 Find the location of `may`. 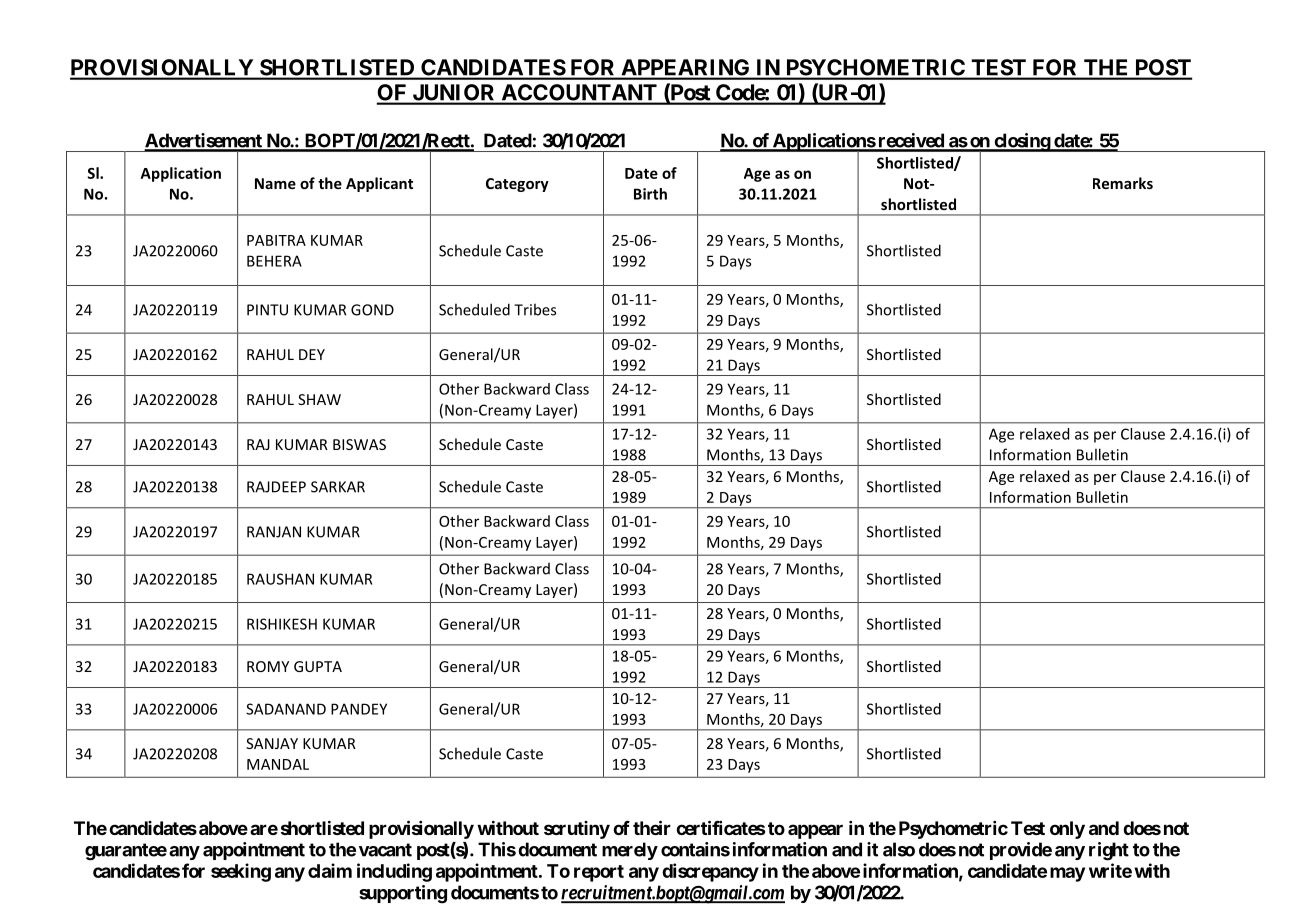

may is located at coordinates (1067, 874).
